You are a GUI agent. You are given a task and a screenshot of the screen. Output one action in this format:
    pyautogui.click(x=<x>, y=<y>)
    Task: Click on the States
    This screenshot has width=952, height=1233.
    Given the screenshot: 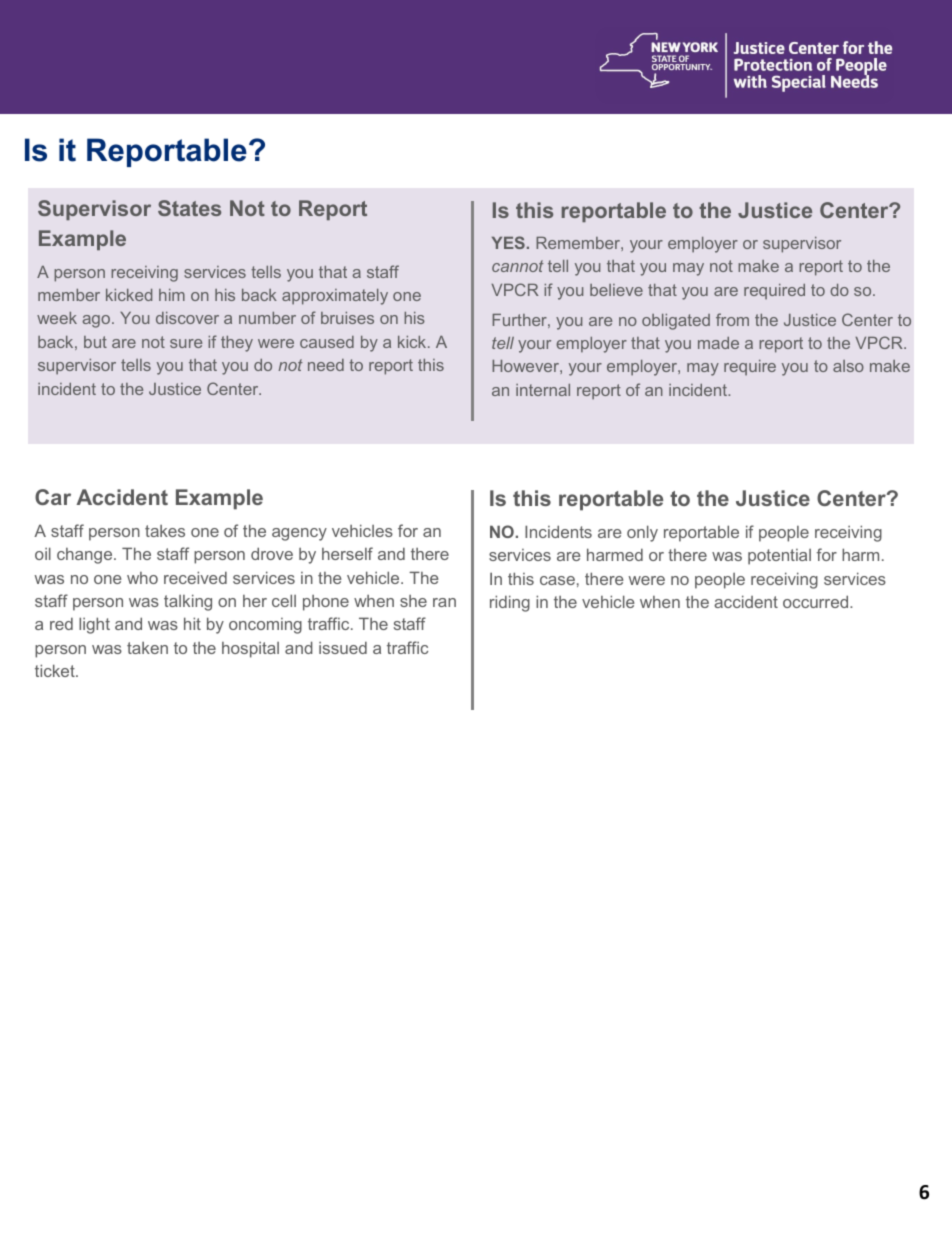 What is the action you would take?
    pyautogui.click(x=189, y=208)
